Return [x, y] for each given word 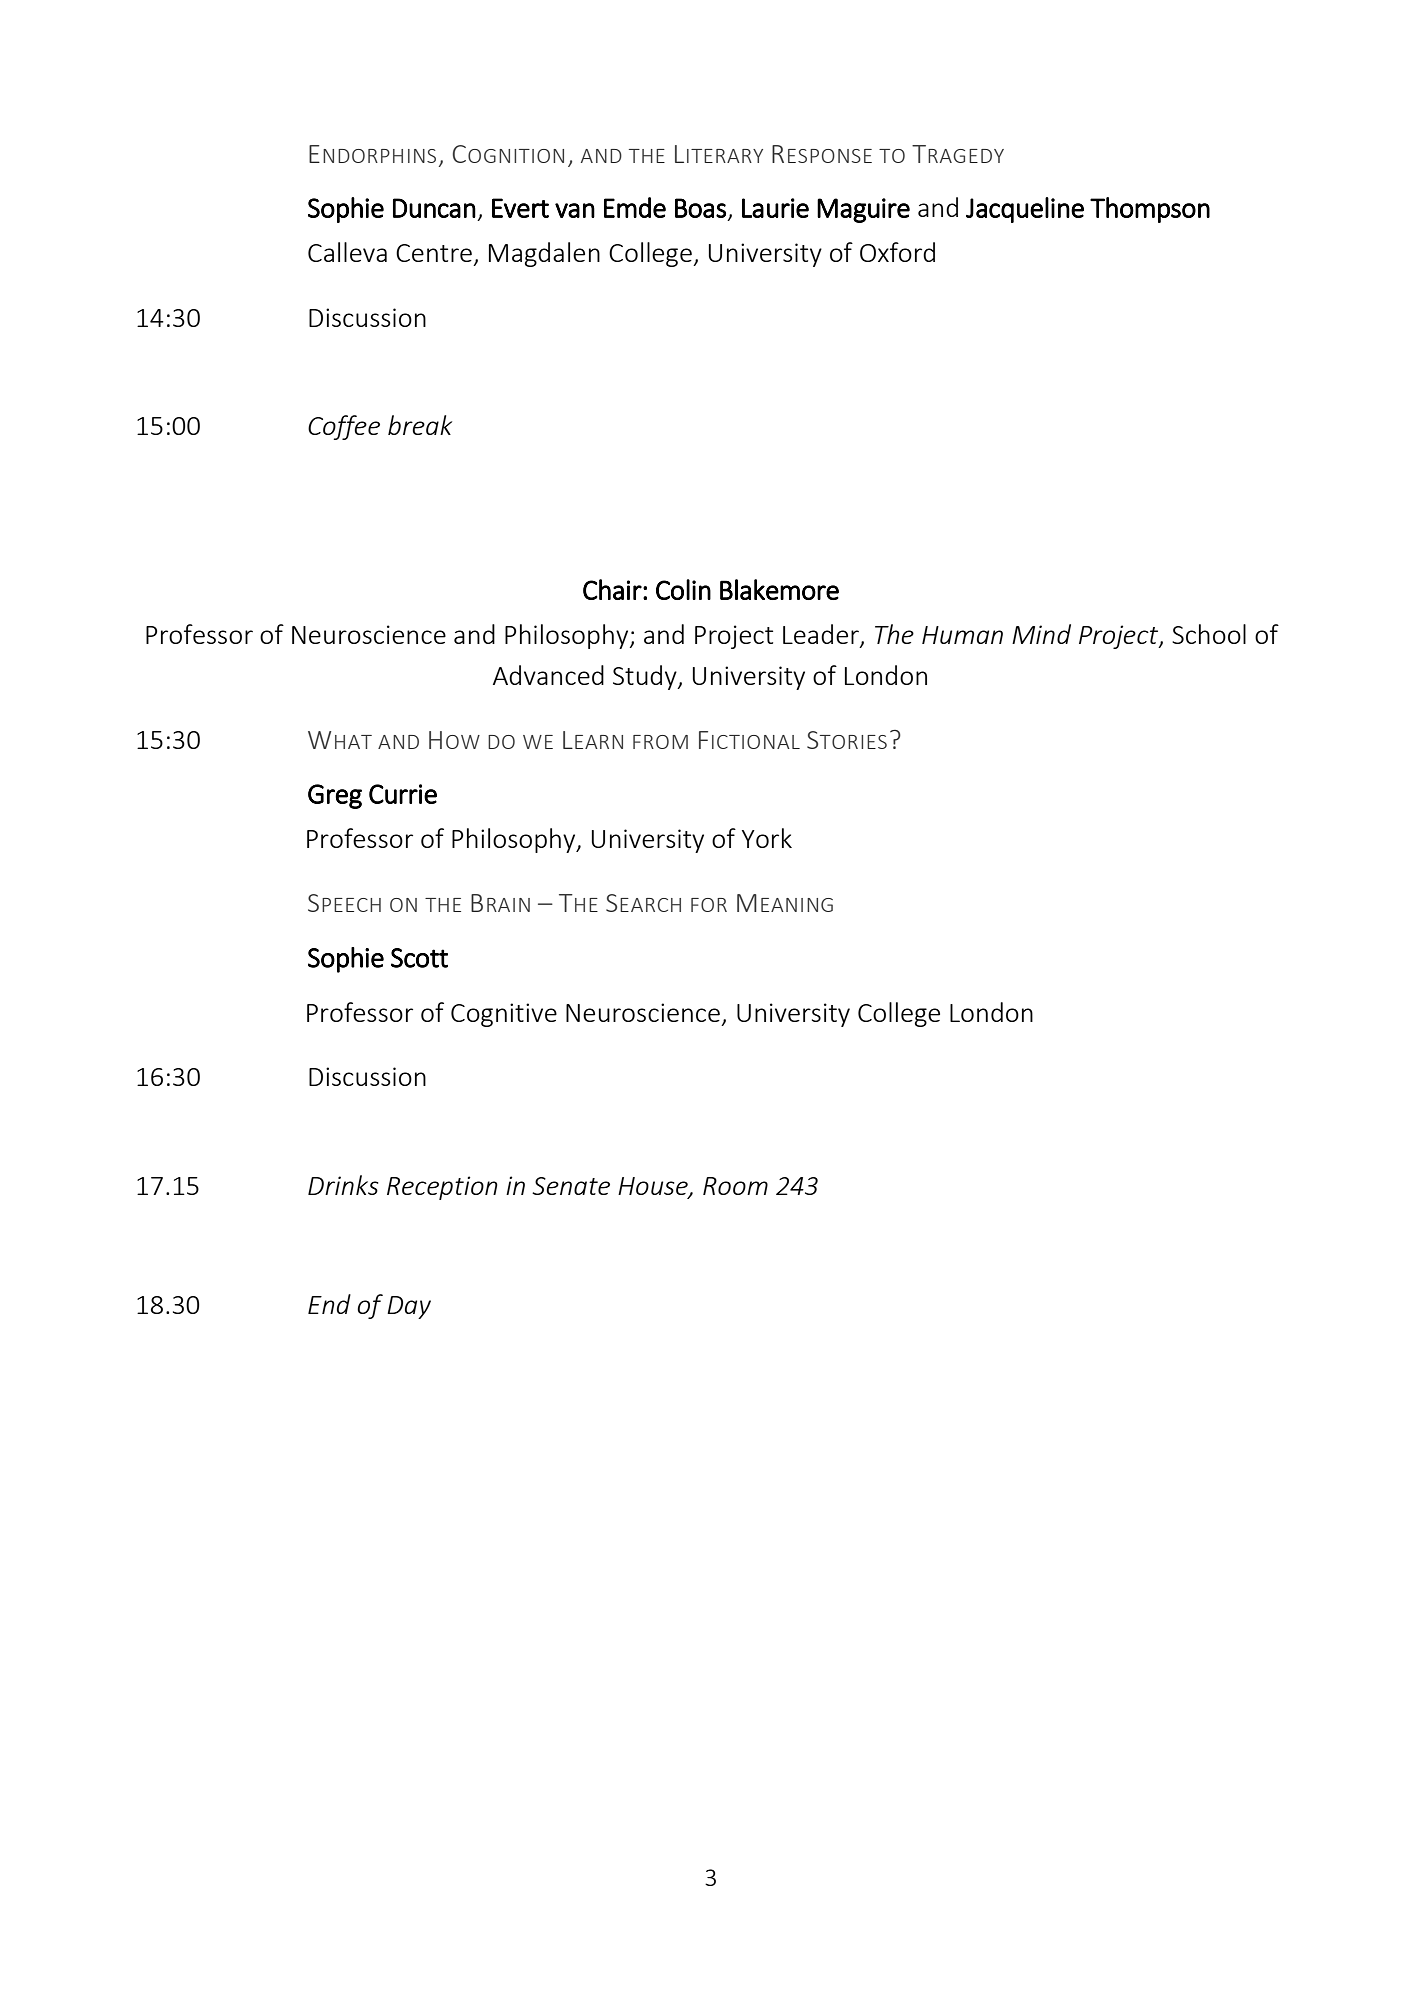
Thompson [1150, 210]
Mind [1041, 634]
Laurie [775, 208]
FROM [660, 742]
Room [735, 1186]
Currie [403, 794]
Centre [434, 253]
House [654, 1187]
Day [409, 1307]
